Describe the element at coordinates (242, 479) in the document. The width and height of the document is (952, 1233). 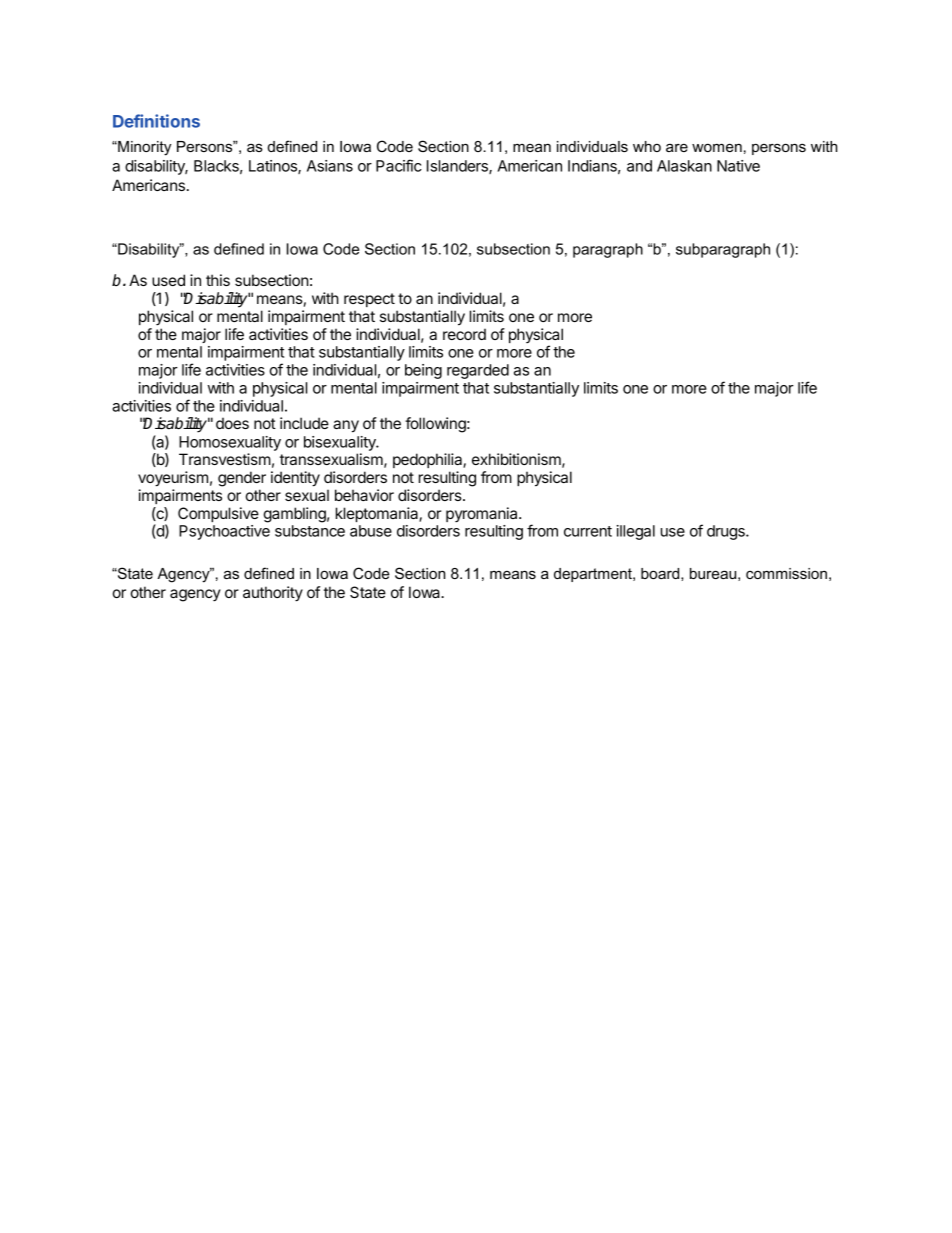
I see `gender` at that location.
